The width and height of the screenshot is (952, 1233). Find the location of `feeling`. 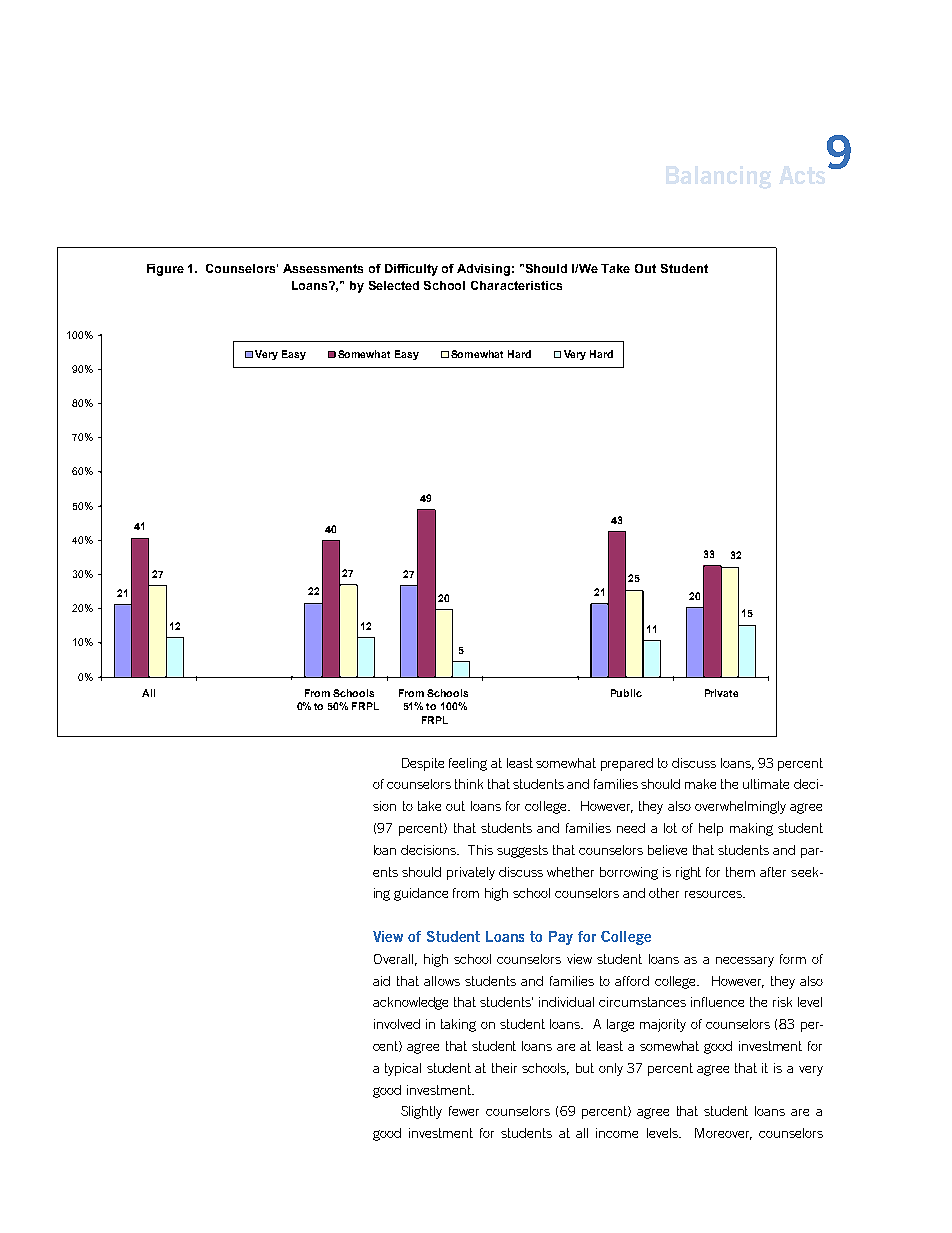

feeling is located at coordinates (468, 764).
